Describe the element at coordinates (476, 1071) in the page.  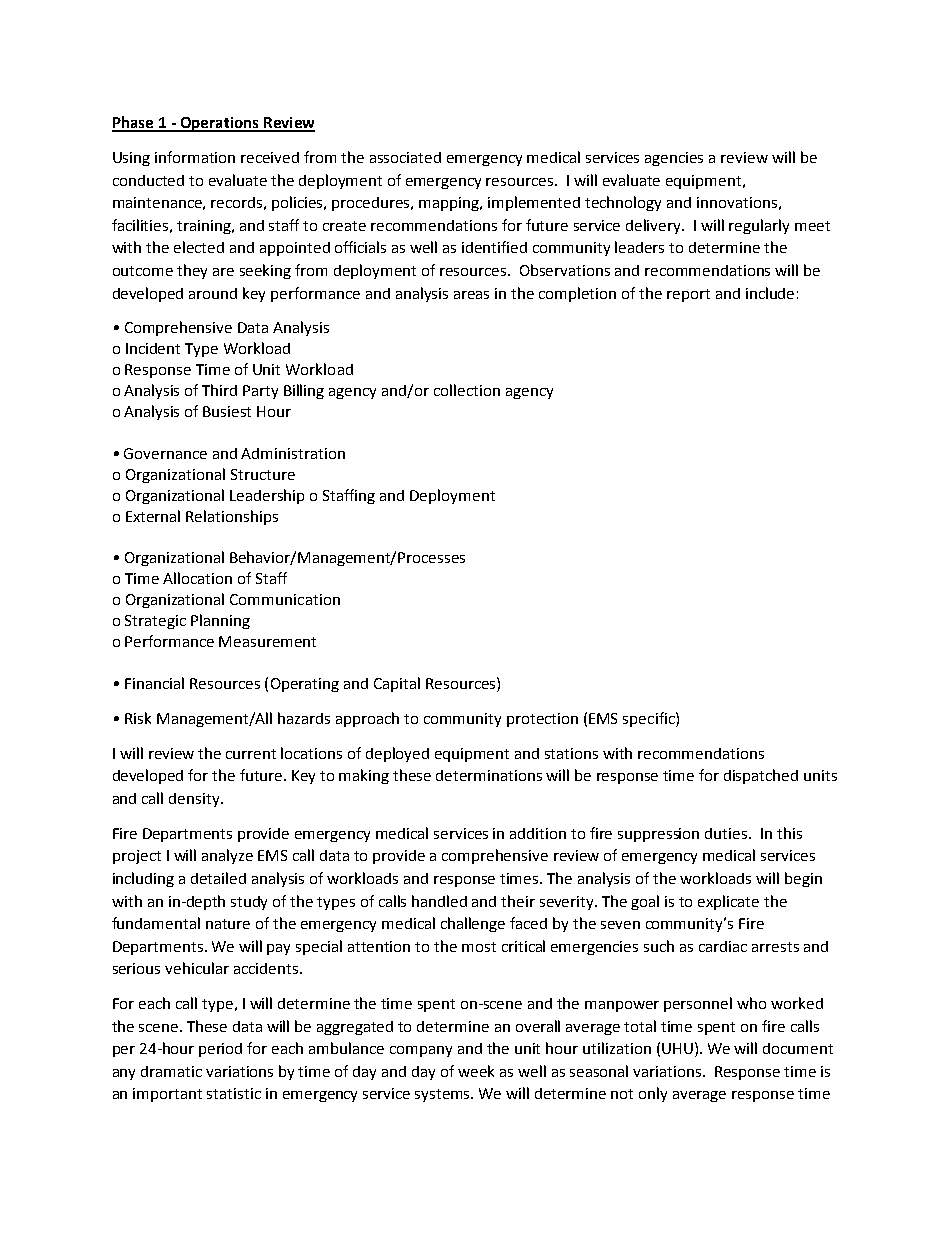
I see `week` at that location.
